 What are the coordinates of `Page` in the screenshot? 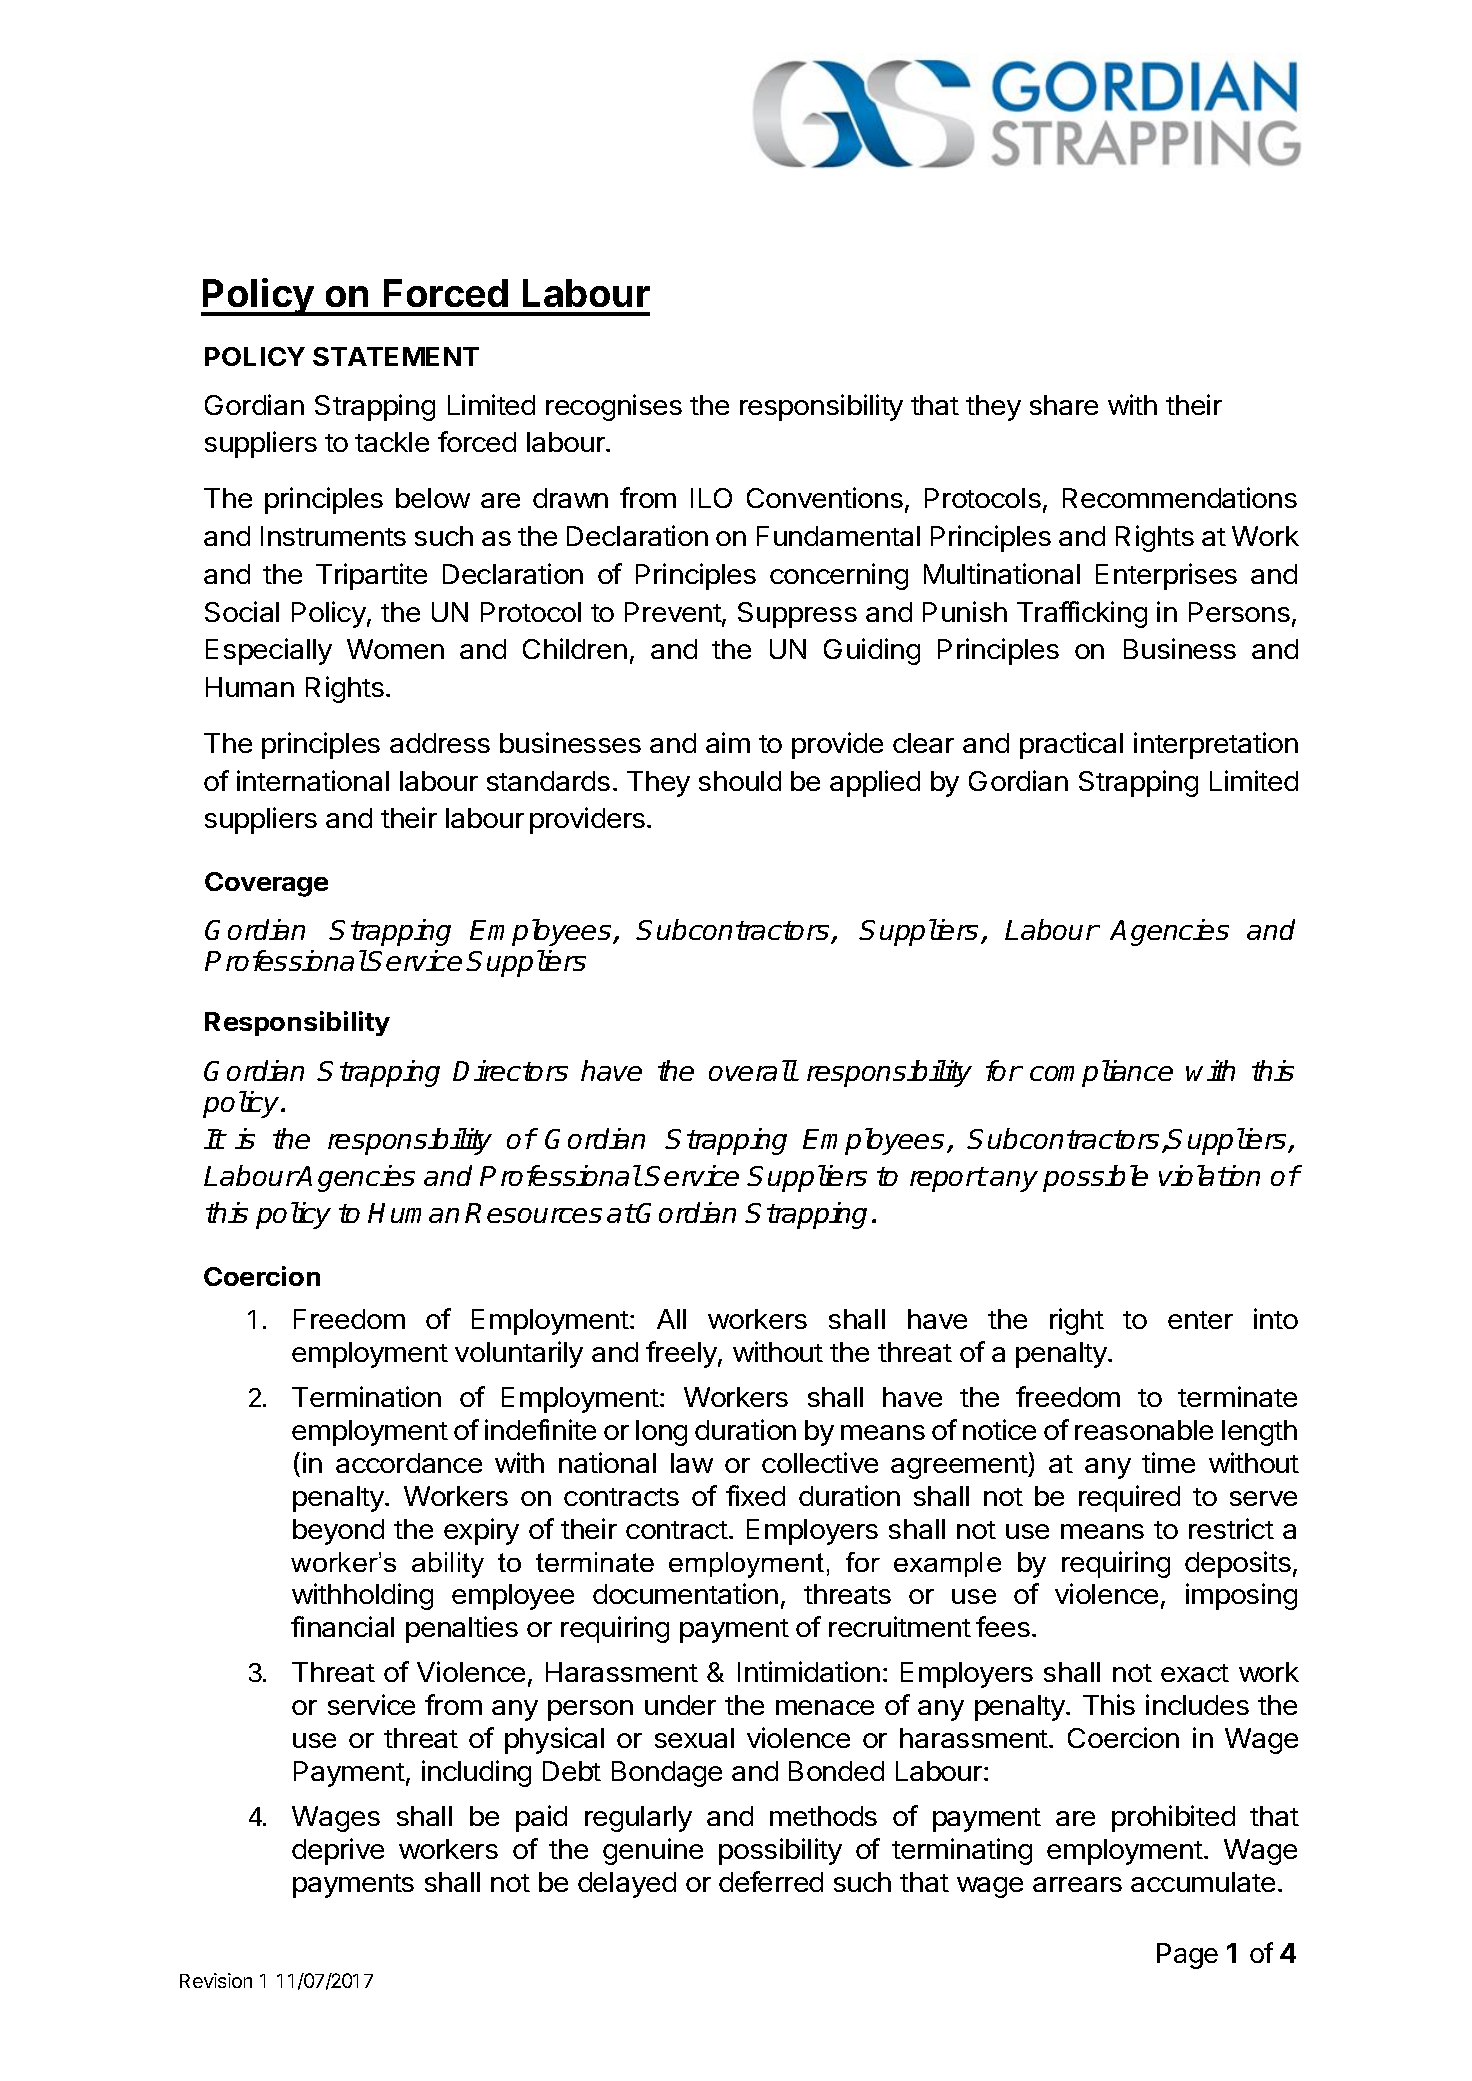 It's located at (1187, 1956).
